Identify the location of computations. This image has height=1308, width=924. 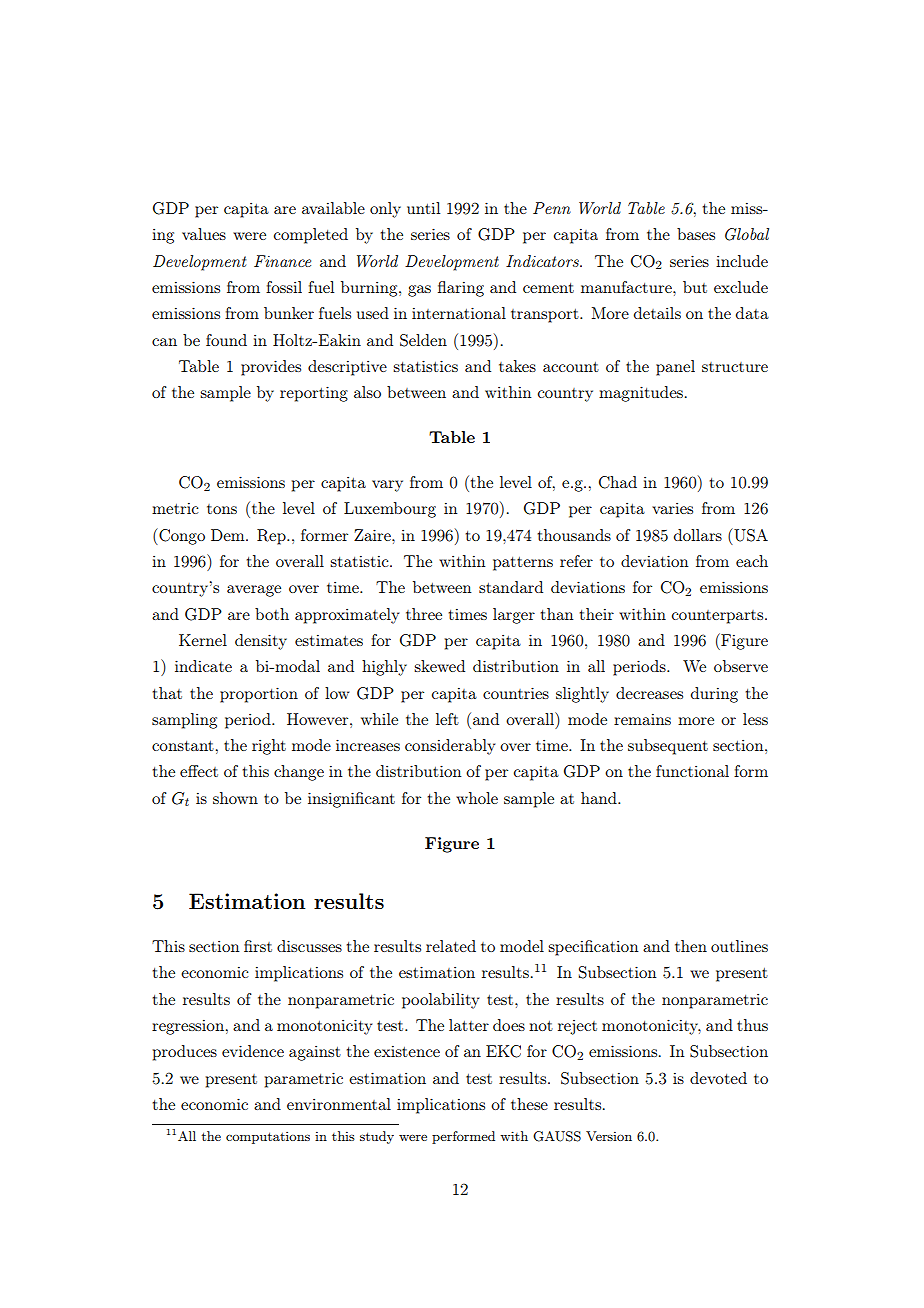
(268, 1138).
